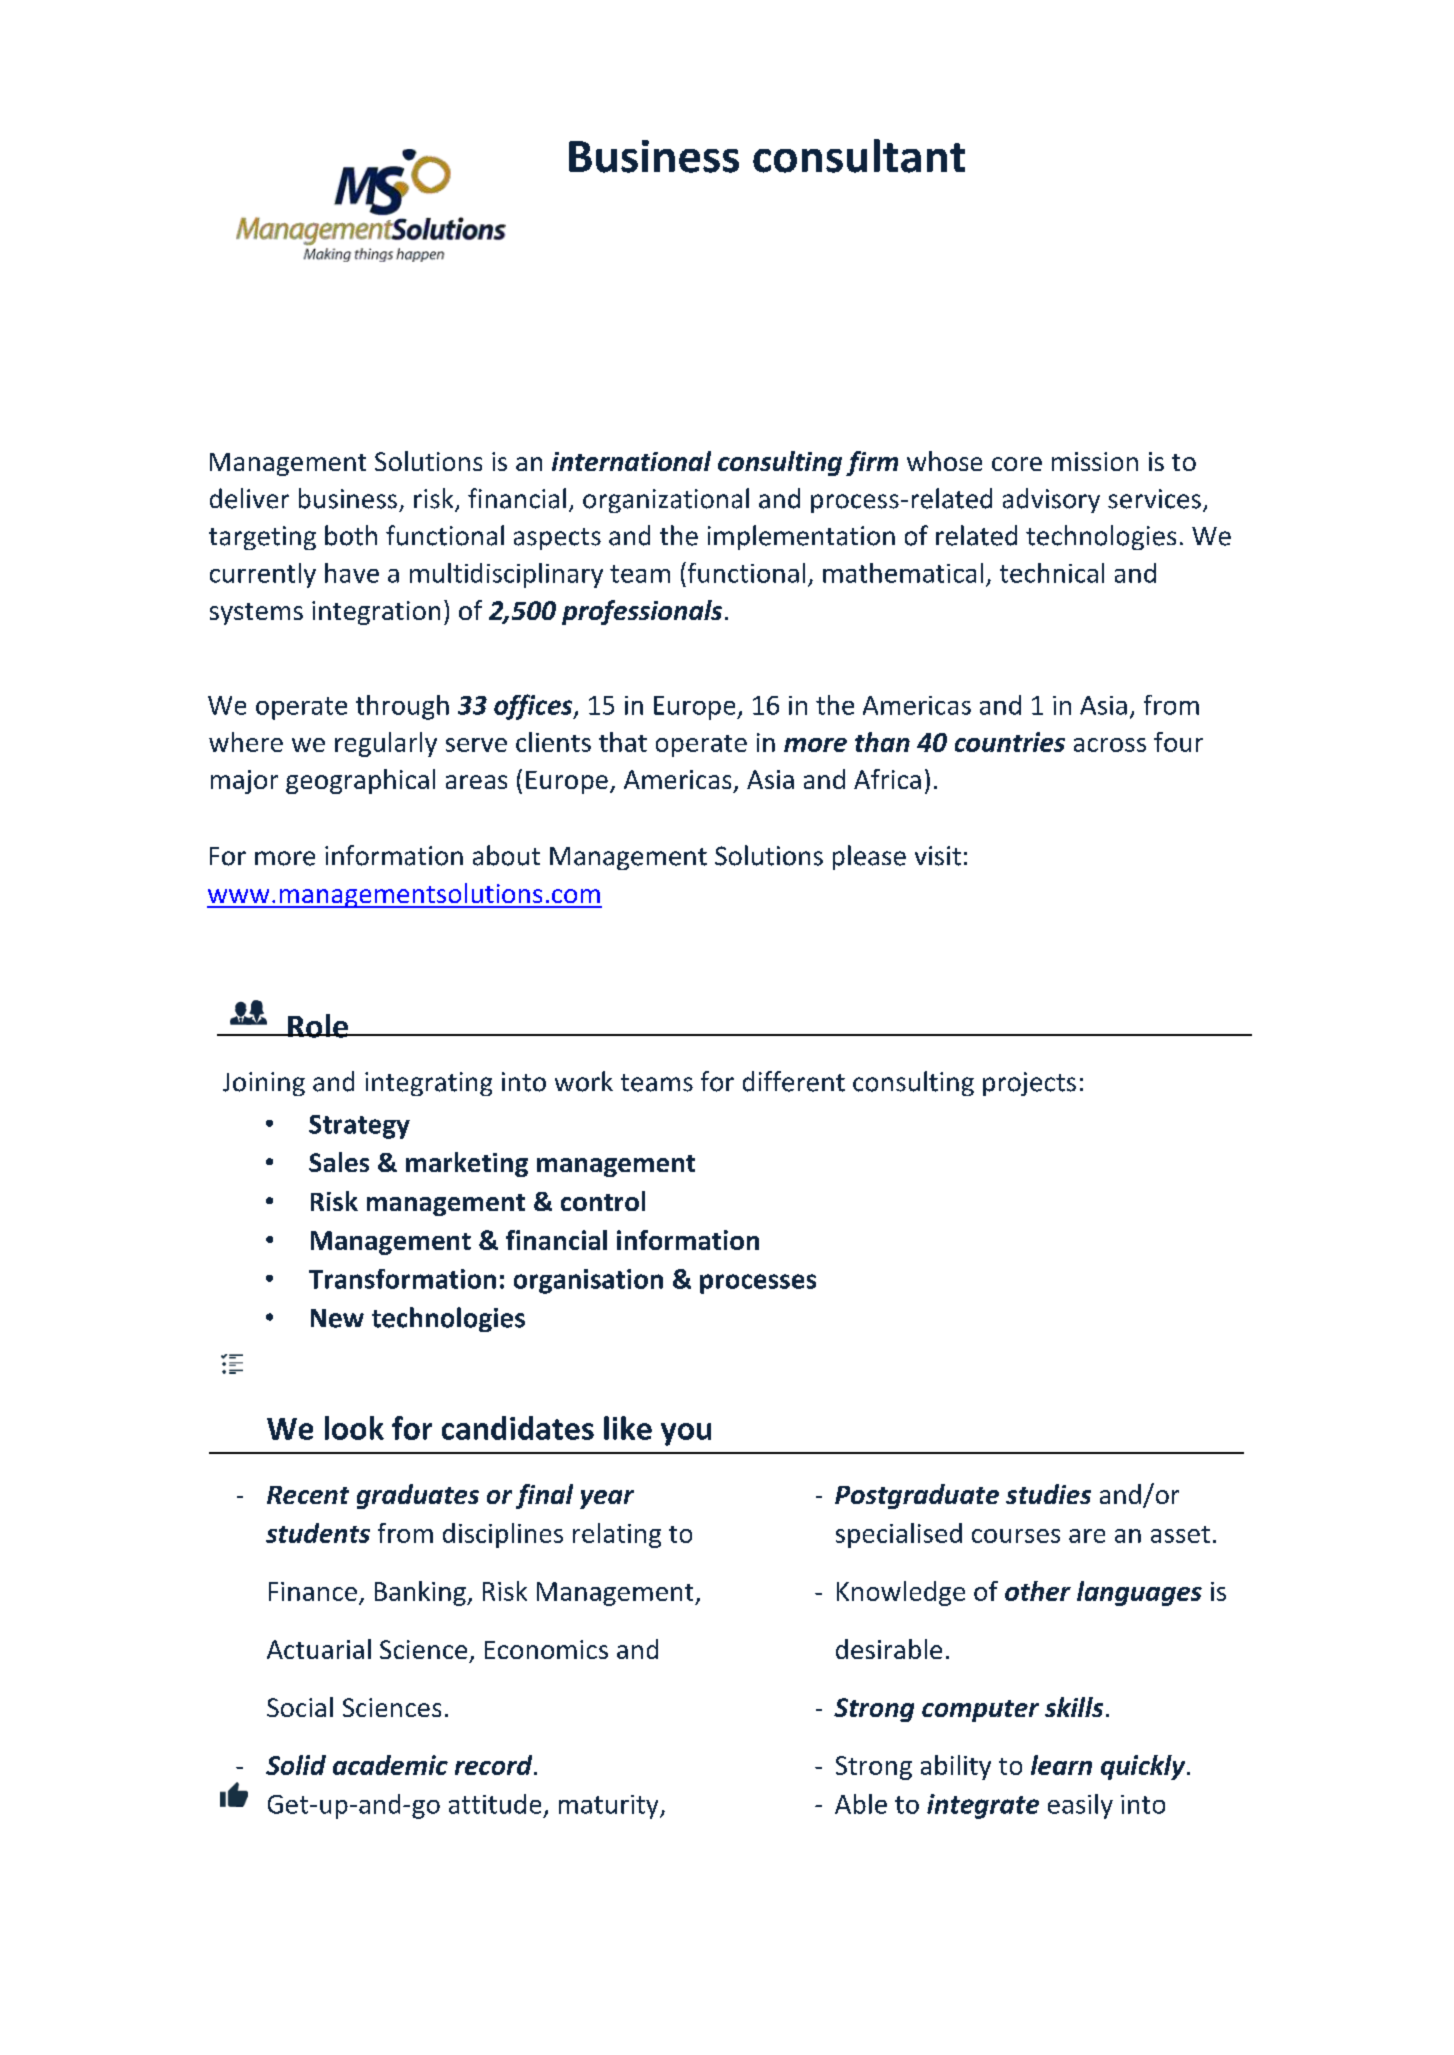 The width and height of the screenshot is (1454, 2055). I want to click on studies, so click(1048, 1494).
